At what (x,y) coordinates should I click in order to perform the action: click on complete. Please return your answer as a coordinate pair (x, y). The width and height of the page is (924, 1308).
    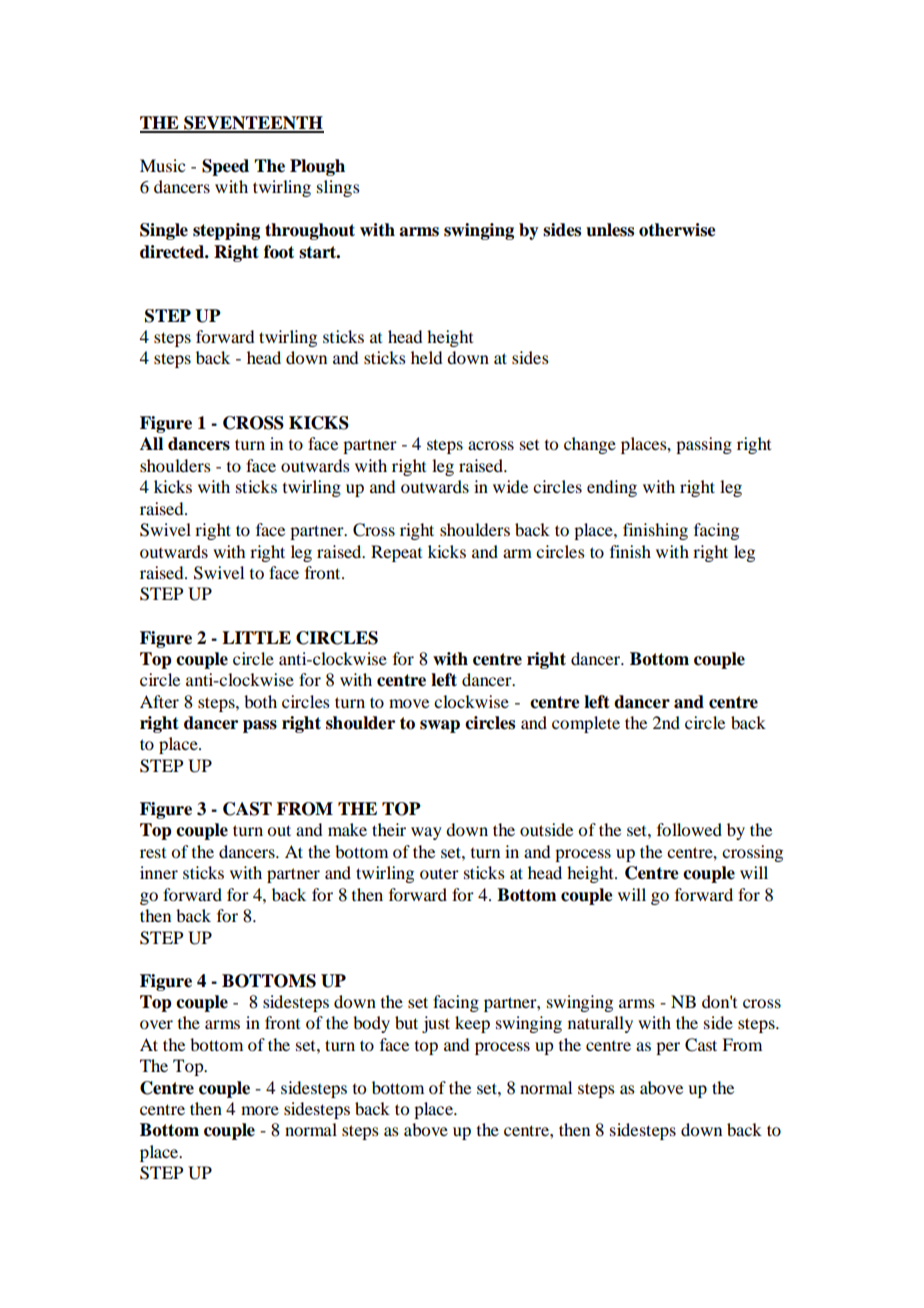
    Looking at the image, I should click on (586, 724).
